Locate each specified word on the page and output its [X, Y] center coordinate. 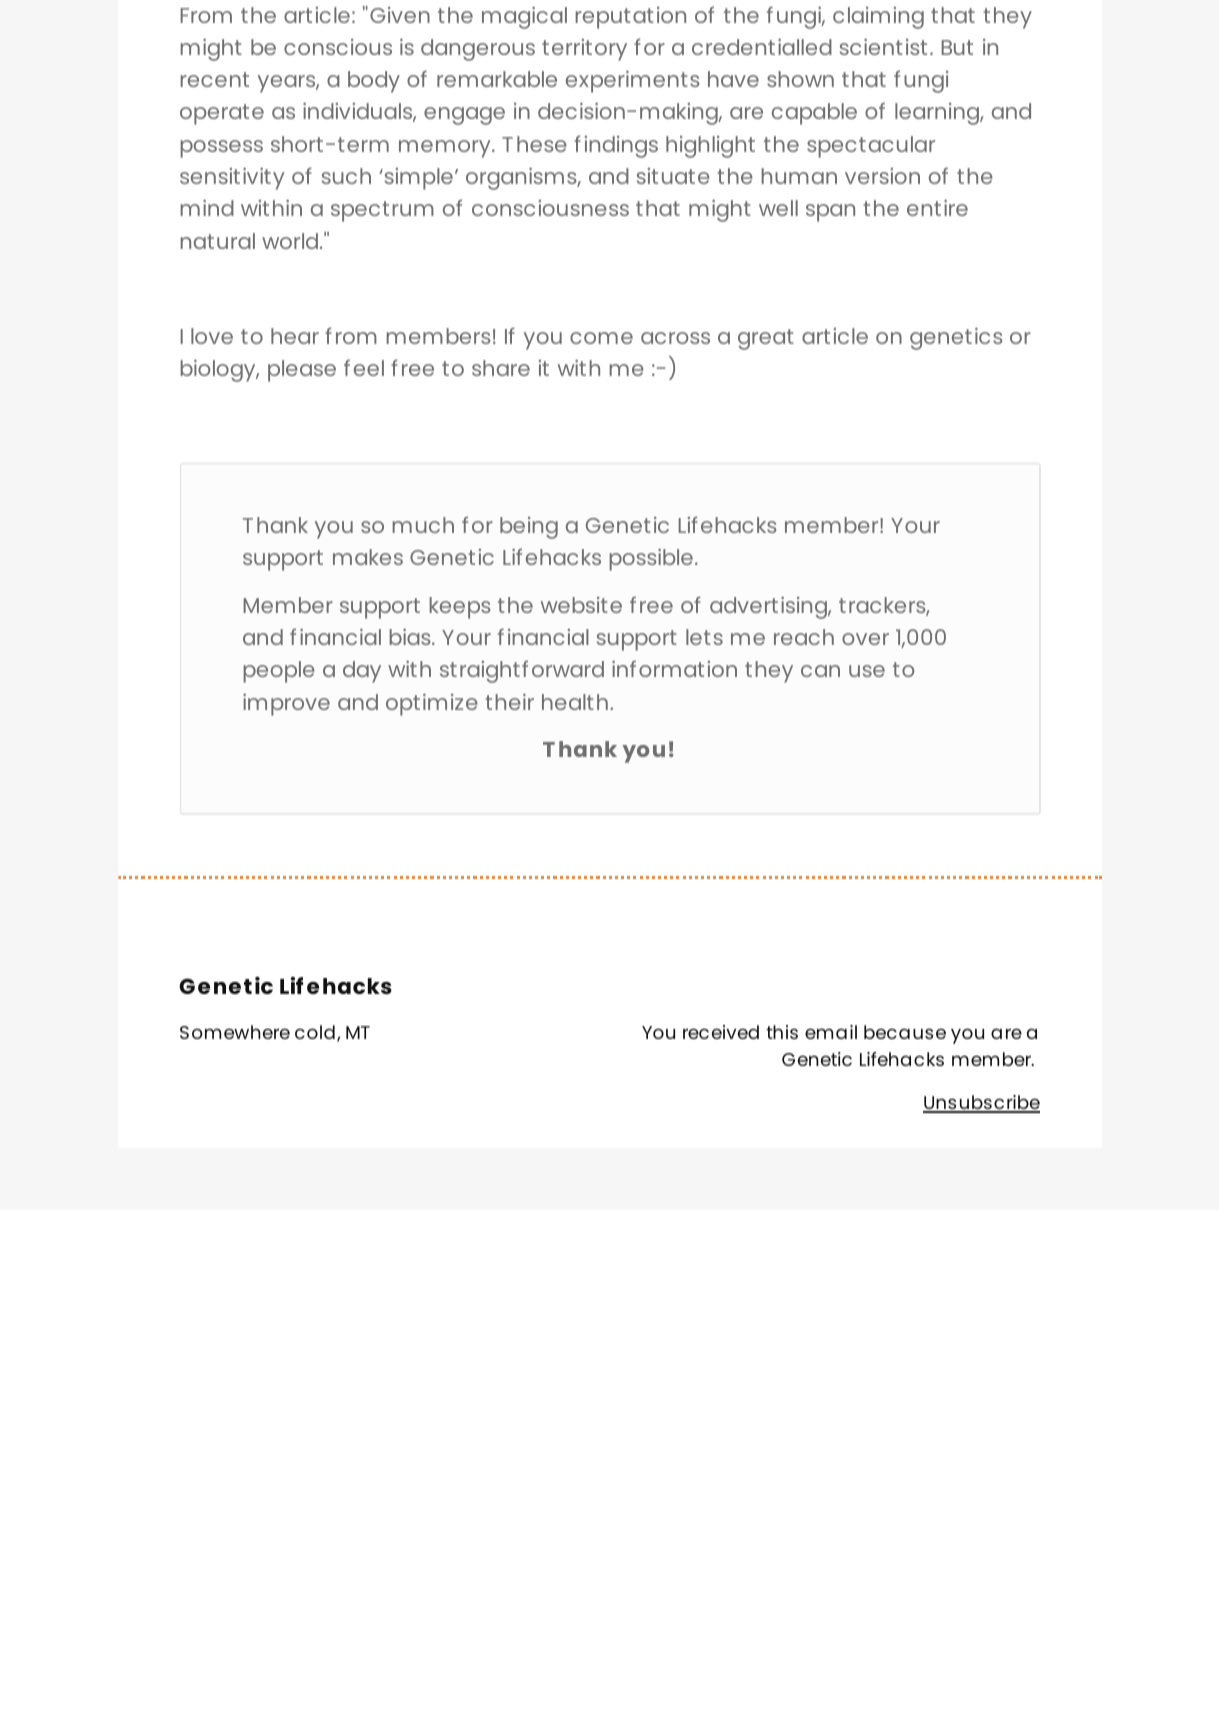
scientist [883, 47]
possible [651, 560]
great [766, 339]
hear [295, 336]
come [601, 338]
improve [286, 705]
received [721, 1032]
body [374, 82]
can [820, 671]
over [865, 639]
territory [584, 50]
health [575, 702]
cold [315, 1032]
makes [368, 557]
